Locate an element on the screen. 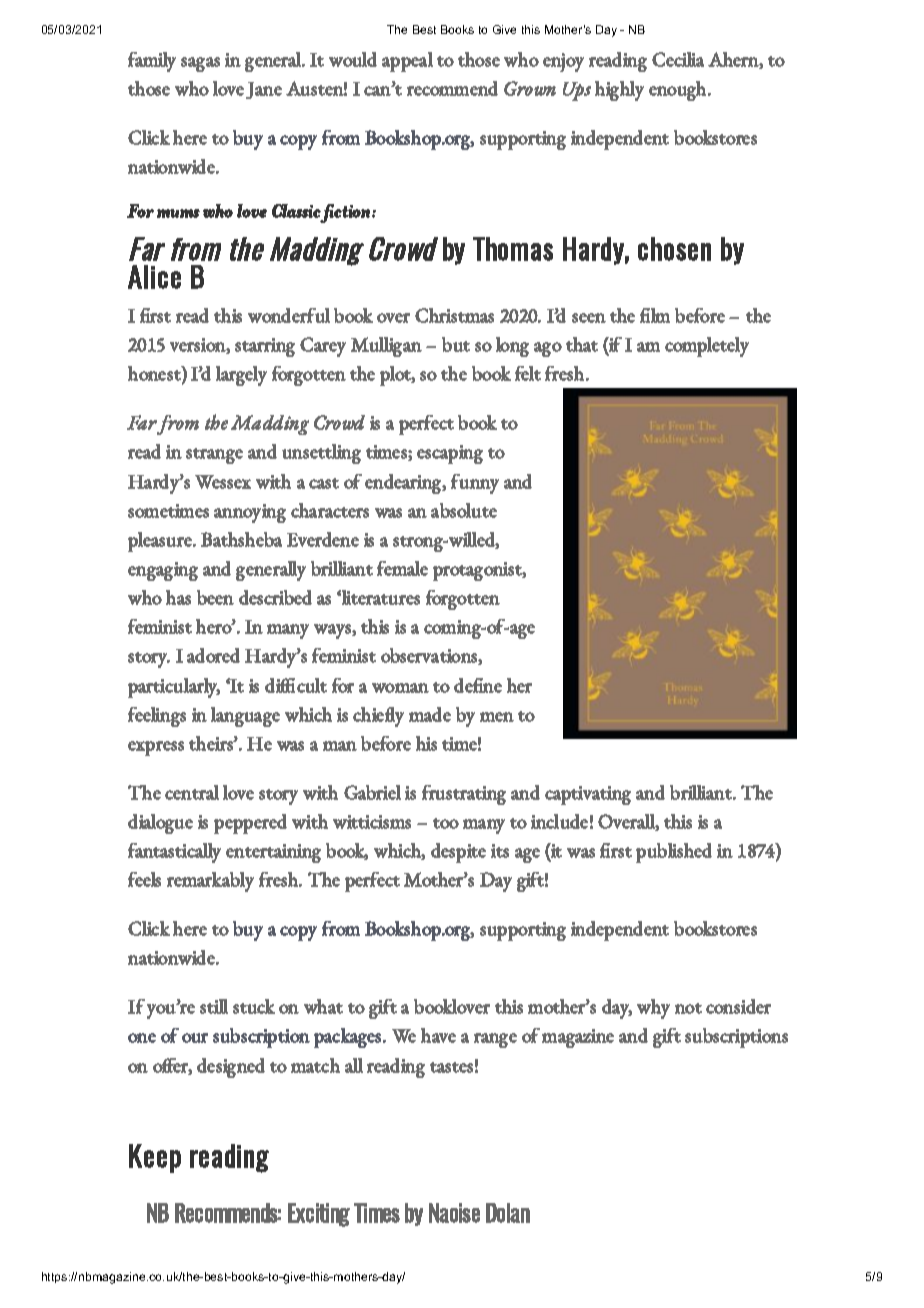  enough is located at coordinates (679, 91).
